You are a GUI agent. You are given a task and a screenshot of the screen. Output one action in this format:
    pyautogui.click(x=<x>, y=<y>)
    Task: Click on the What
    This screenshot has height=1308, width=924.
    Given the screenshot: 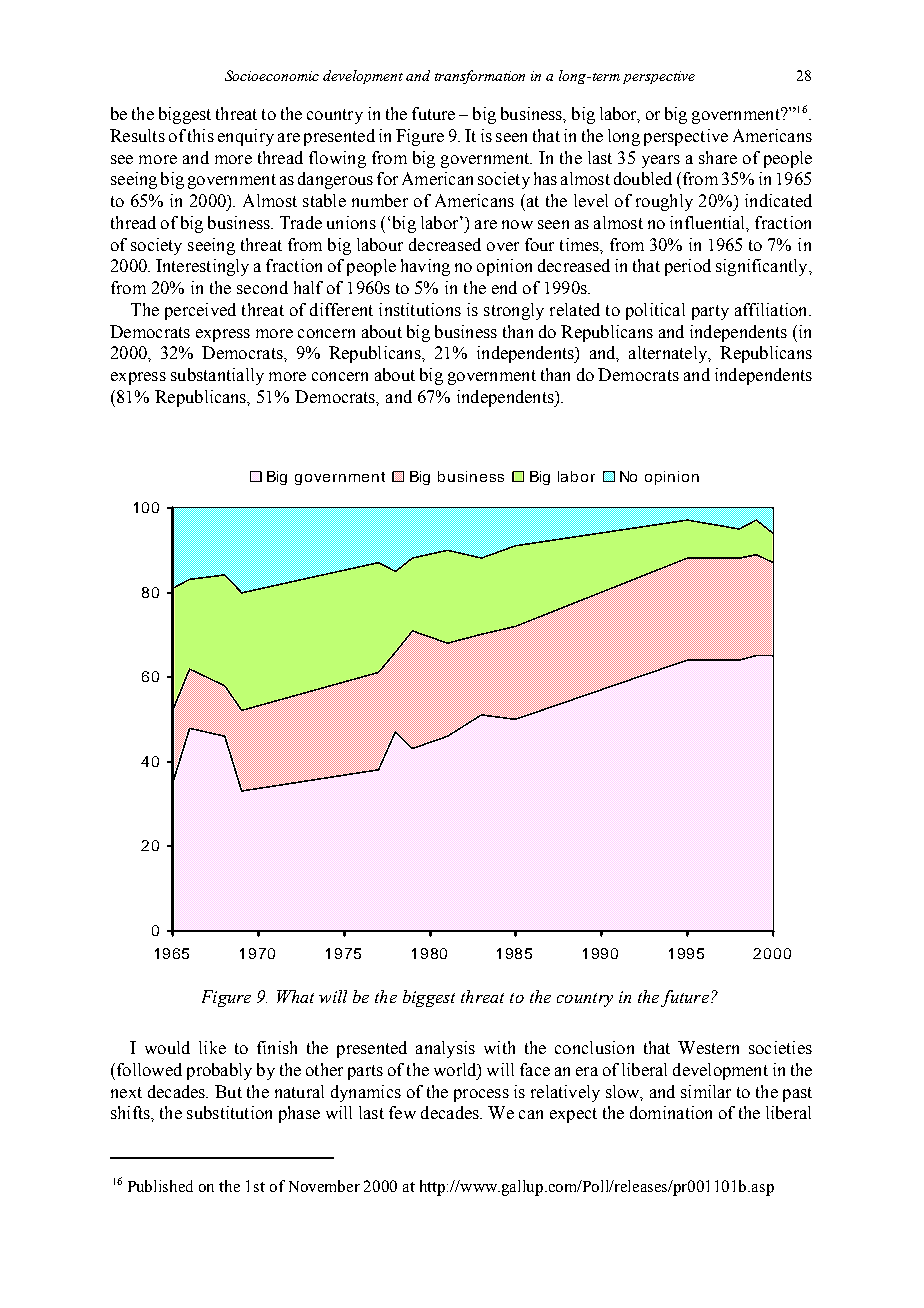 What is the action you would take?
    pyautogui.click(x=295, y=996)
